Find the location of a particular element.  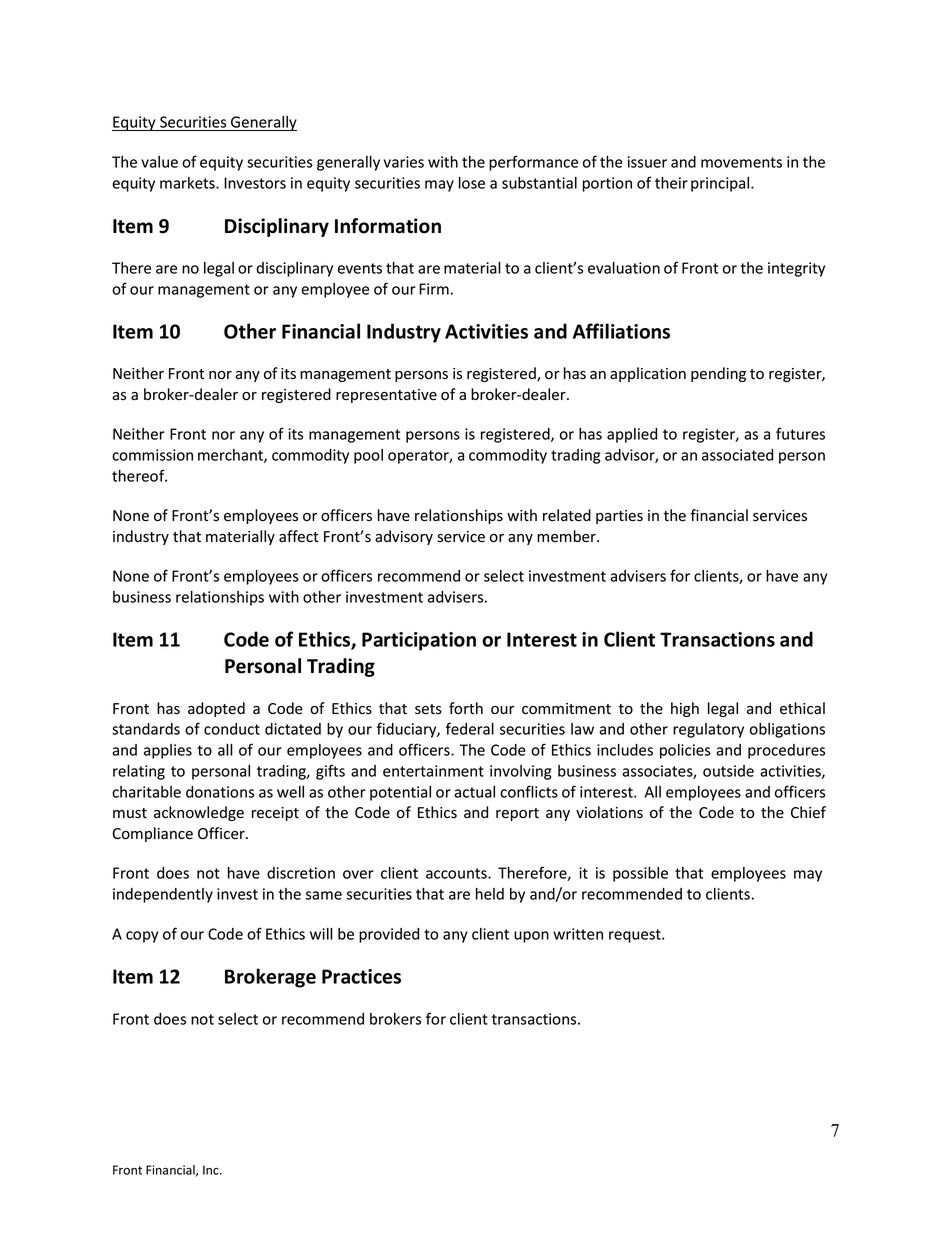

upon is located at coordinates (531, 937).
